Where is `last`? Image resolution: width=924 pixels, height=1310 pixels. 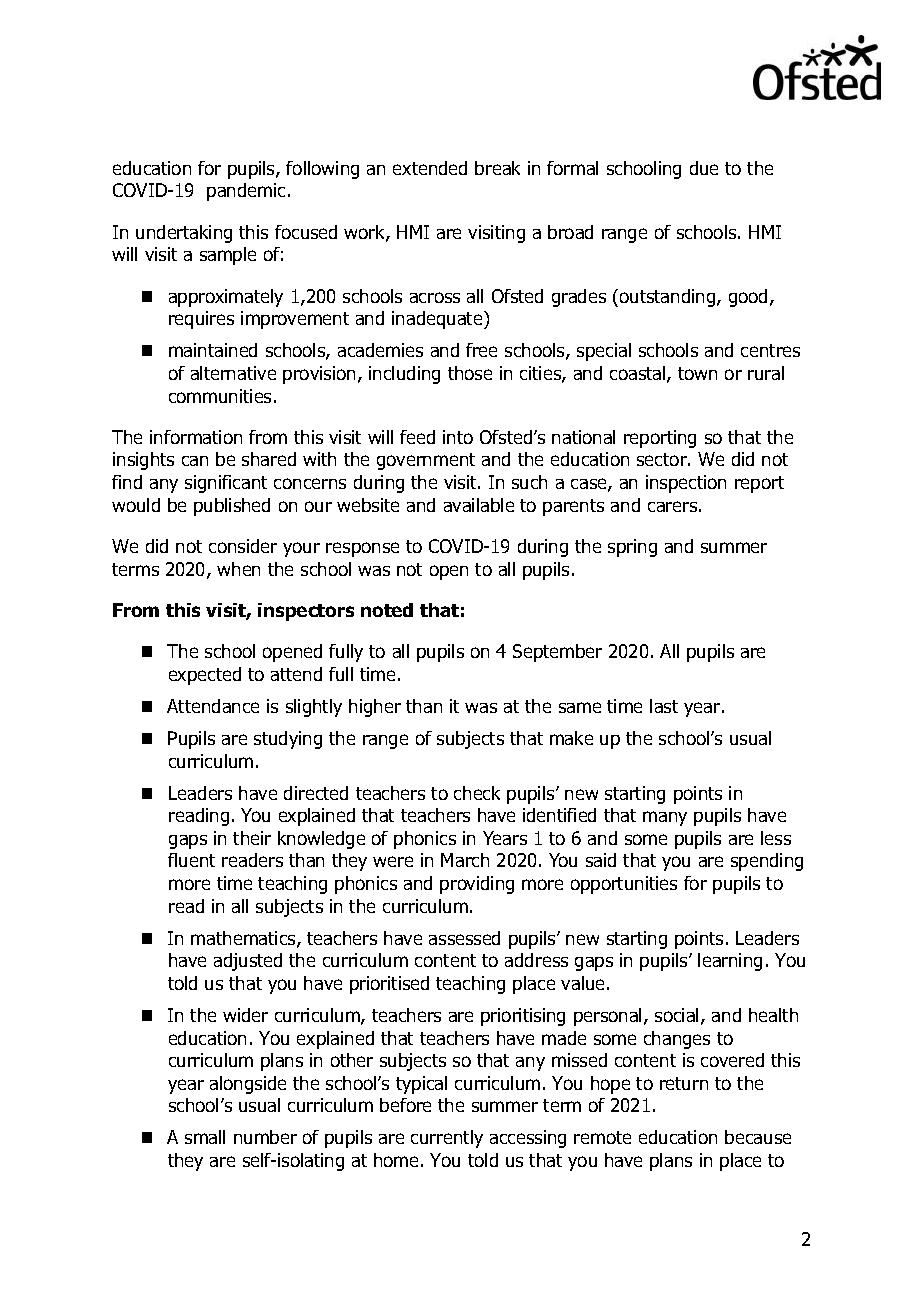
last is located at coordinates (664, 706).
